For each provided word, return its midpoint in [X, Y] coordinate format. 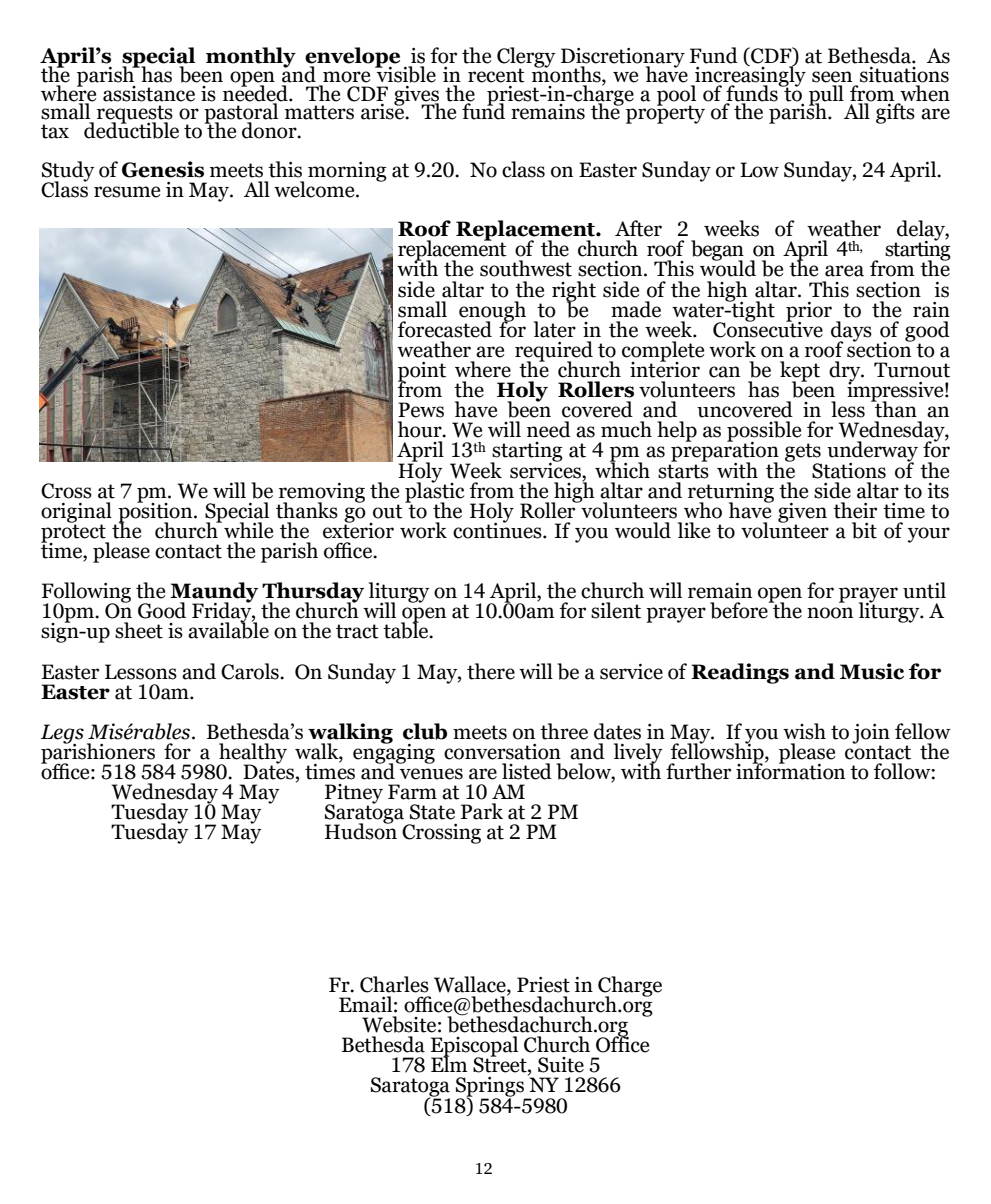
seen [832, 77]
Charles [394, 984]
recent [496, 75]
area [844, 271]
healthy [252, 754]
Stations [849, 471]
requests [135, 115]
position [156, 512]
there [491, 671]
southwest [526, 268]
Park [482, 811]
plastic [434, 492]
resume [127, 192]
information [790, 770]
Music [872, 671]
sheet [139, 630]
